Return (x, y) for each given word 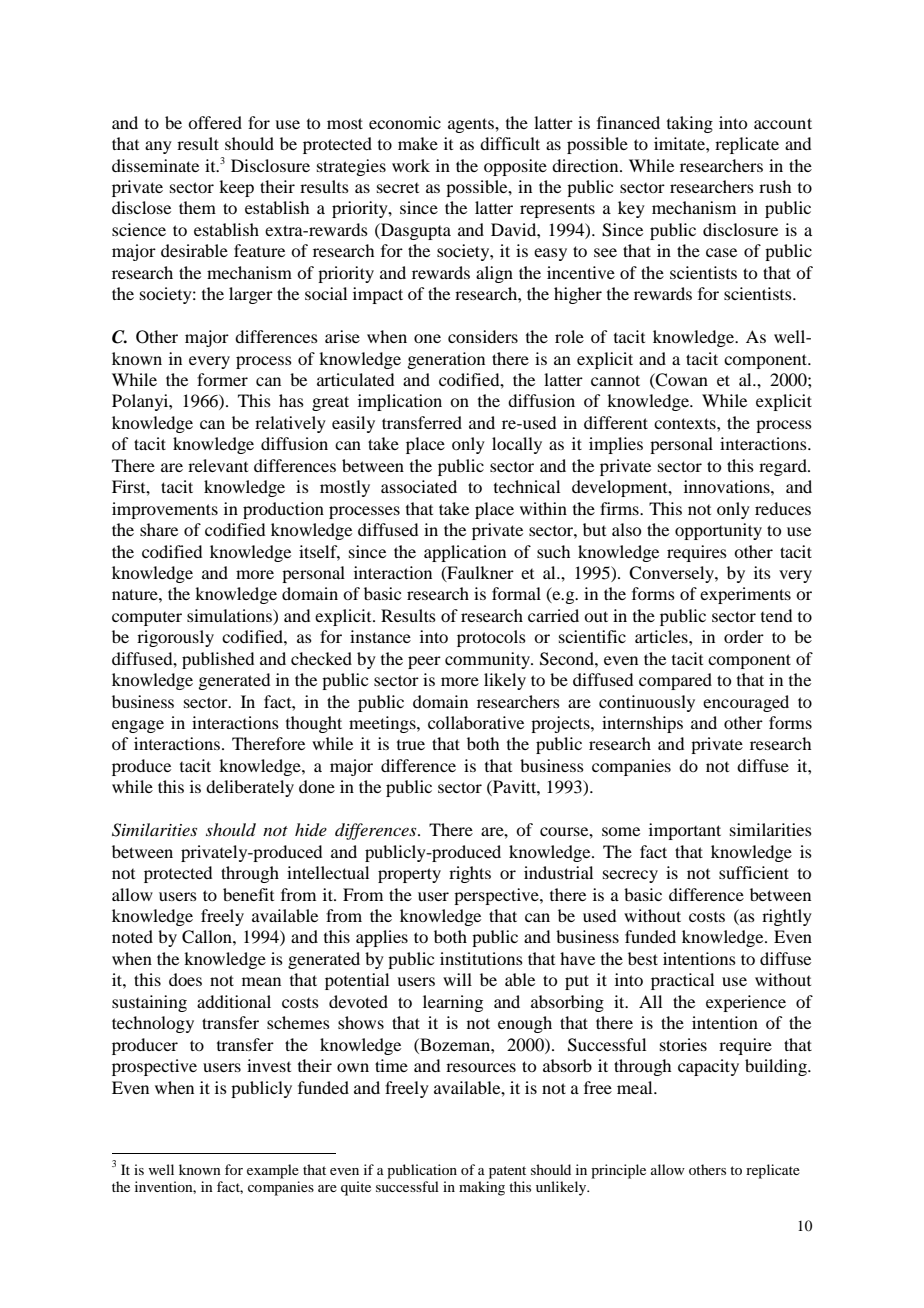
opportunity (718, 531)
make (418, 143)
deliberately (250, 788)
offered (215, 122)
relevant (218, 465)
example (273, 1171)
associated (419, 486)
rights (470, 874)
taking (690, 124)
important (685, 831)
